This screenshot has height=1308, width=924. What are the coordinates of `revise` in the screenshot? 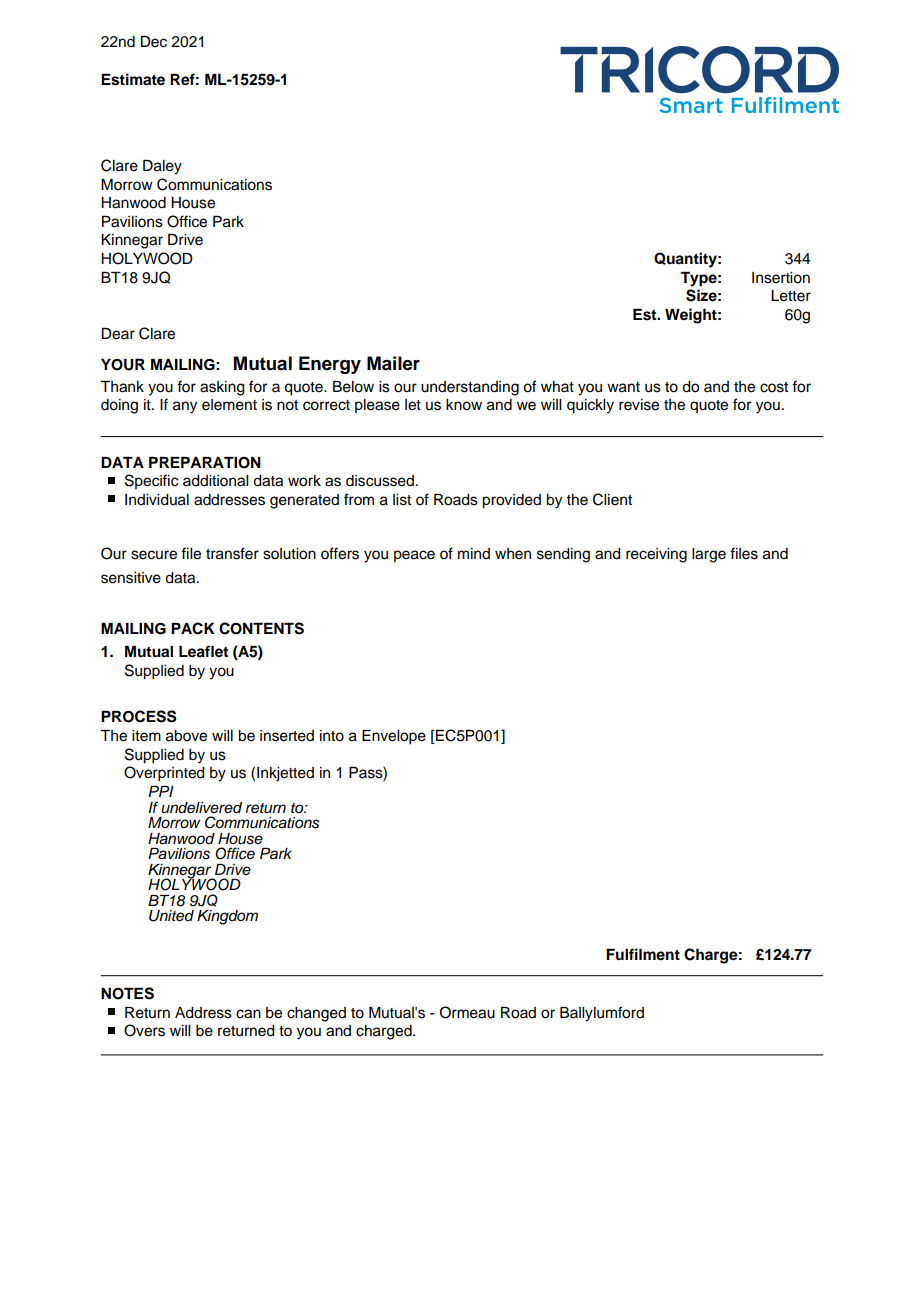 It's located at (639, 405).
